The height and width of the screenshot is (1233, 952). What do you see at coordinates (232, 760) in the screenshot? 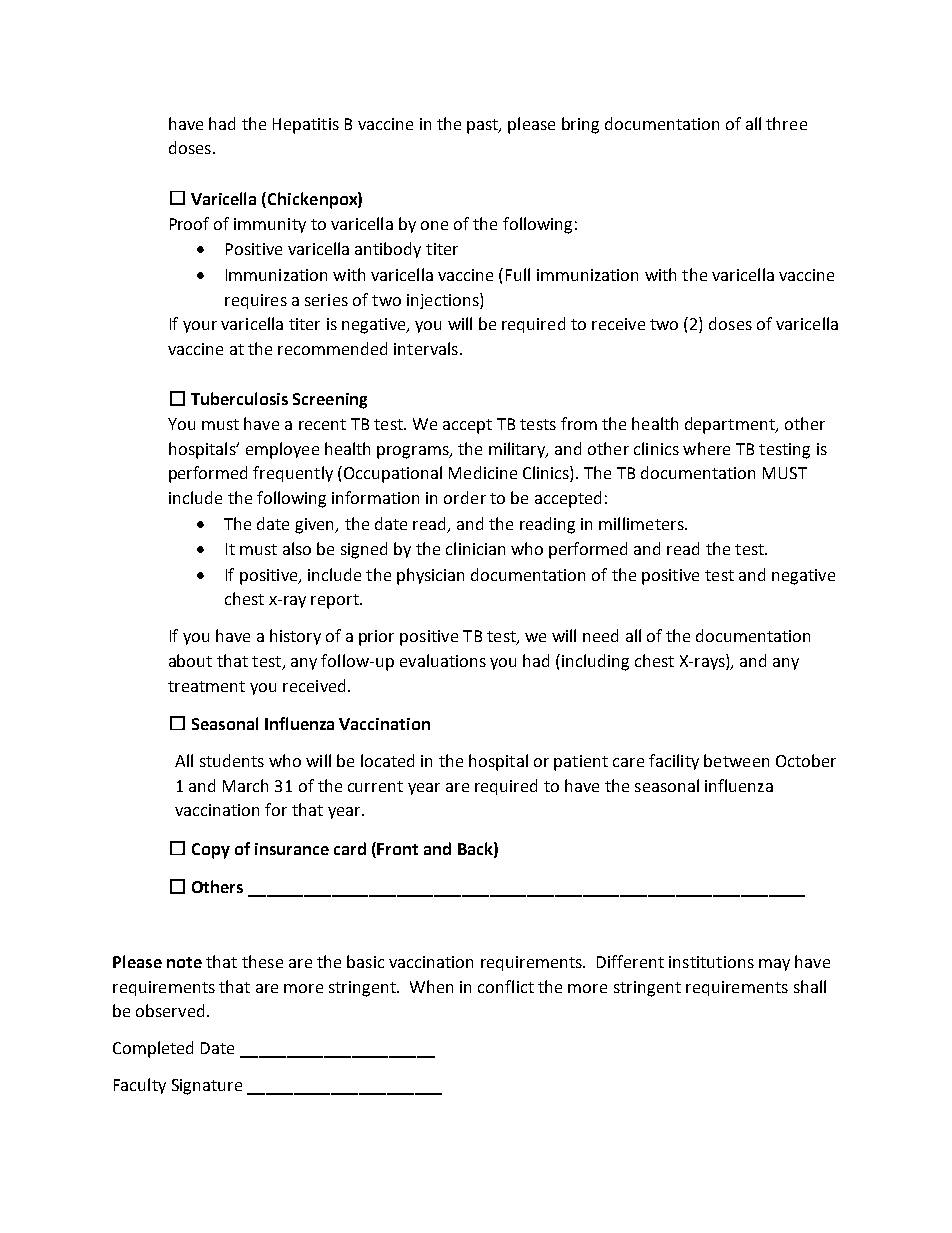
I see `students` at bounding box center [232, 760].
